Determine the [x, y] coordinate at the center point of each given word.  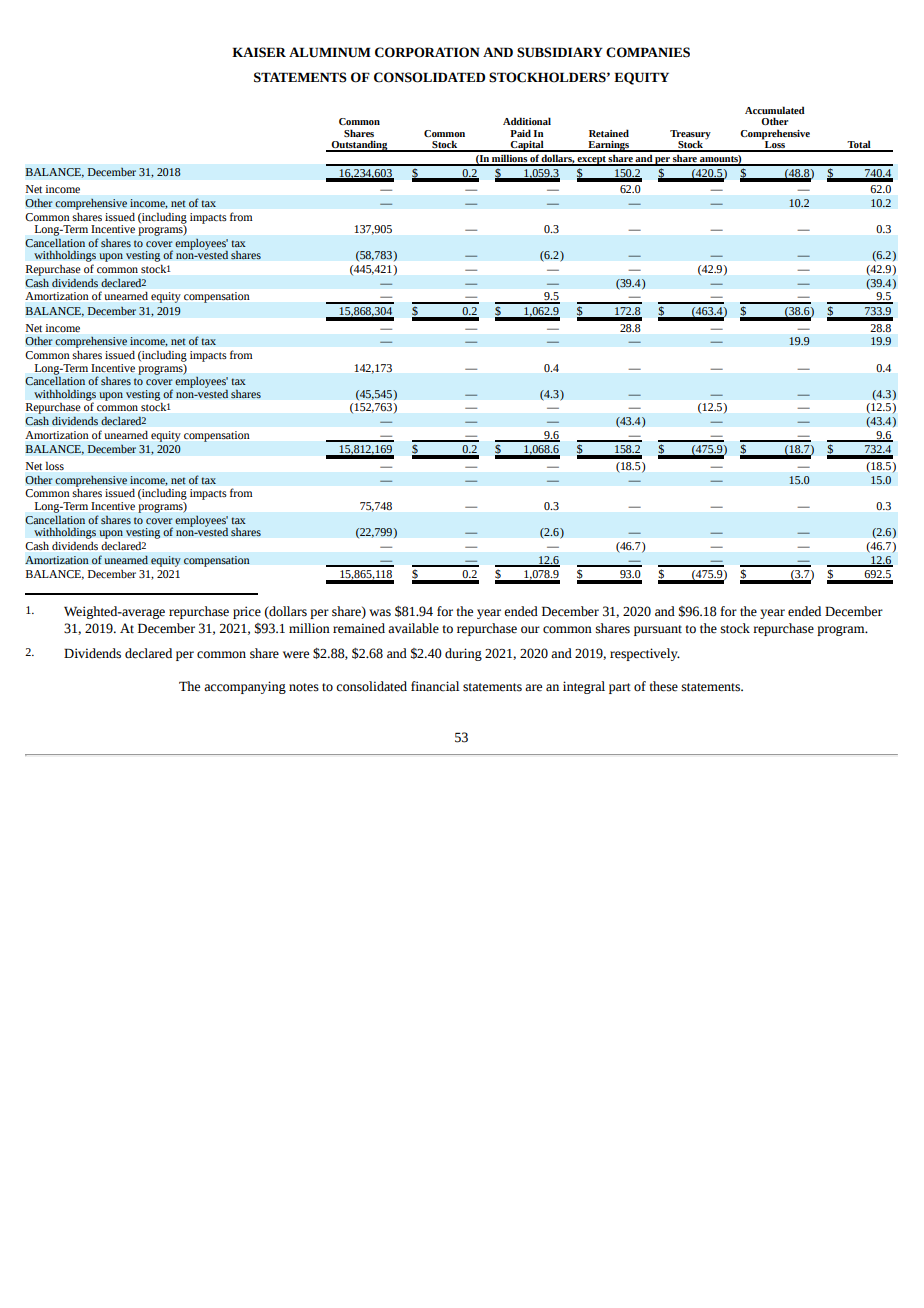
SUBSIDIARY [560, 52]
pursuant [658, 630]
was [380, 613]
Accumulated [775, 110]
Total [859, 145]
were [296, 655]
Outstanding [359, 146]
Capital [527, 146]
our [530, 630]
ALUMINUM [330, 52]
